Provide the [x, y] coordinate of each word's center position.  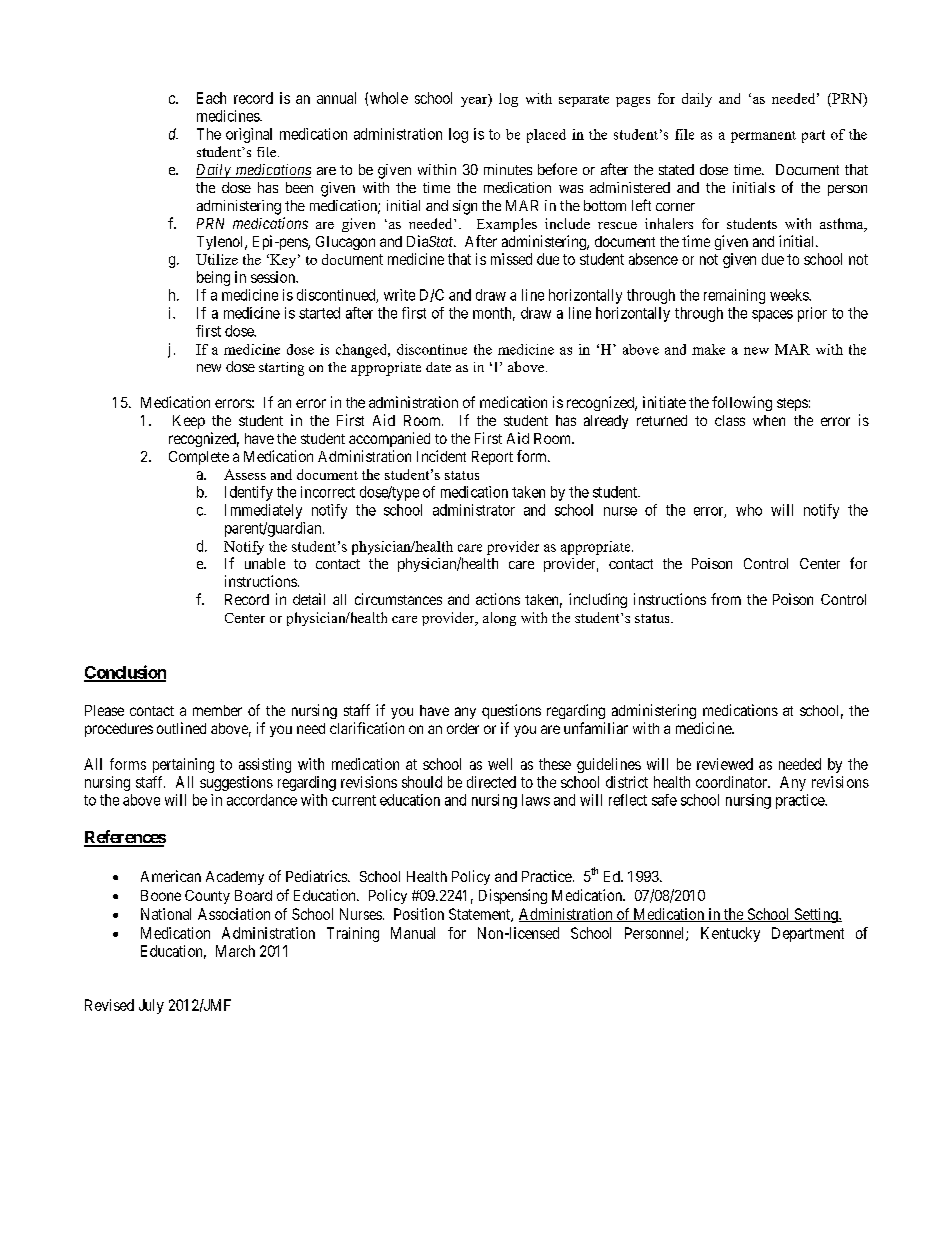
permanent [763, 137]
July [151, 1006]
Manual [413, 933]
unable [265, 563]
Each [211, 98]
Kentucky [730, 934]
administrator [474, 510]
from [726, 599]
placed [546, 136]
